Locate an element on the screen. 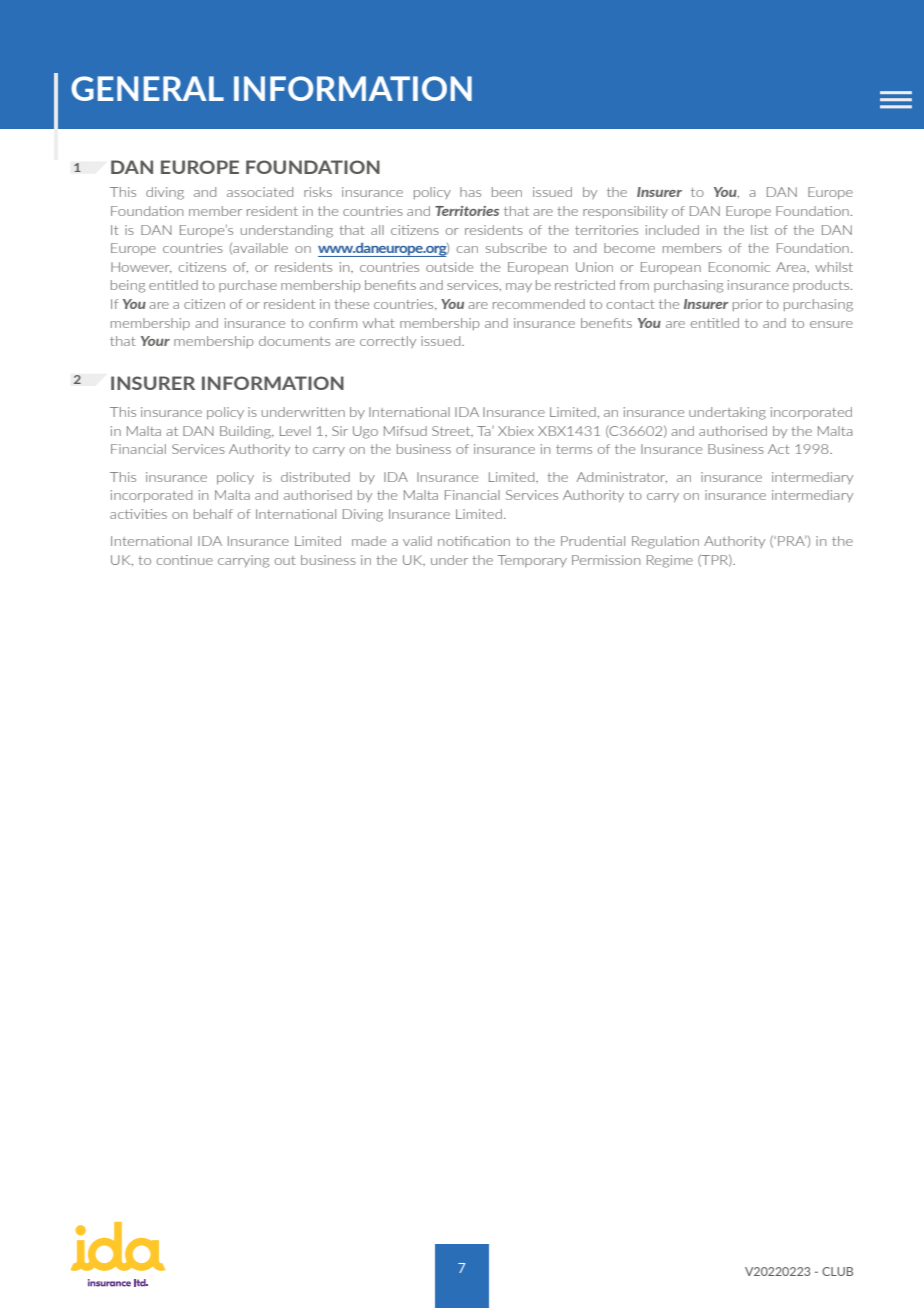 The height and width of the screenshot is (1308, 924). prior is located at coordinates (748, 305).
